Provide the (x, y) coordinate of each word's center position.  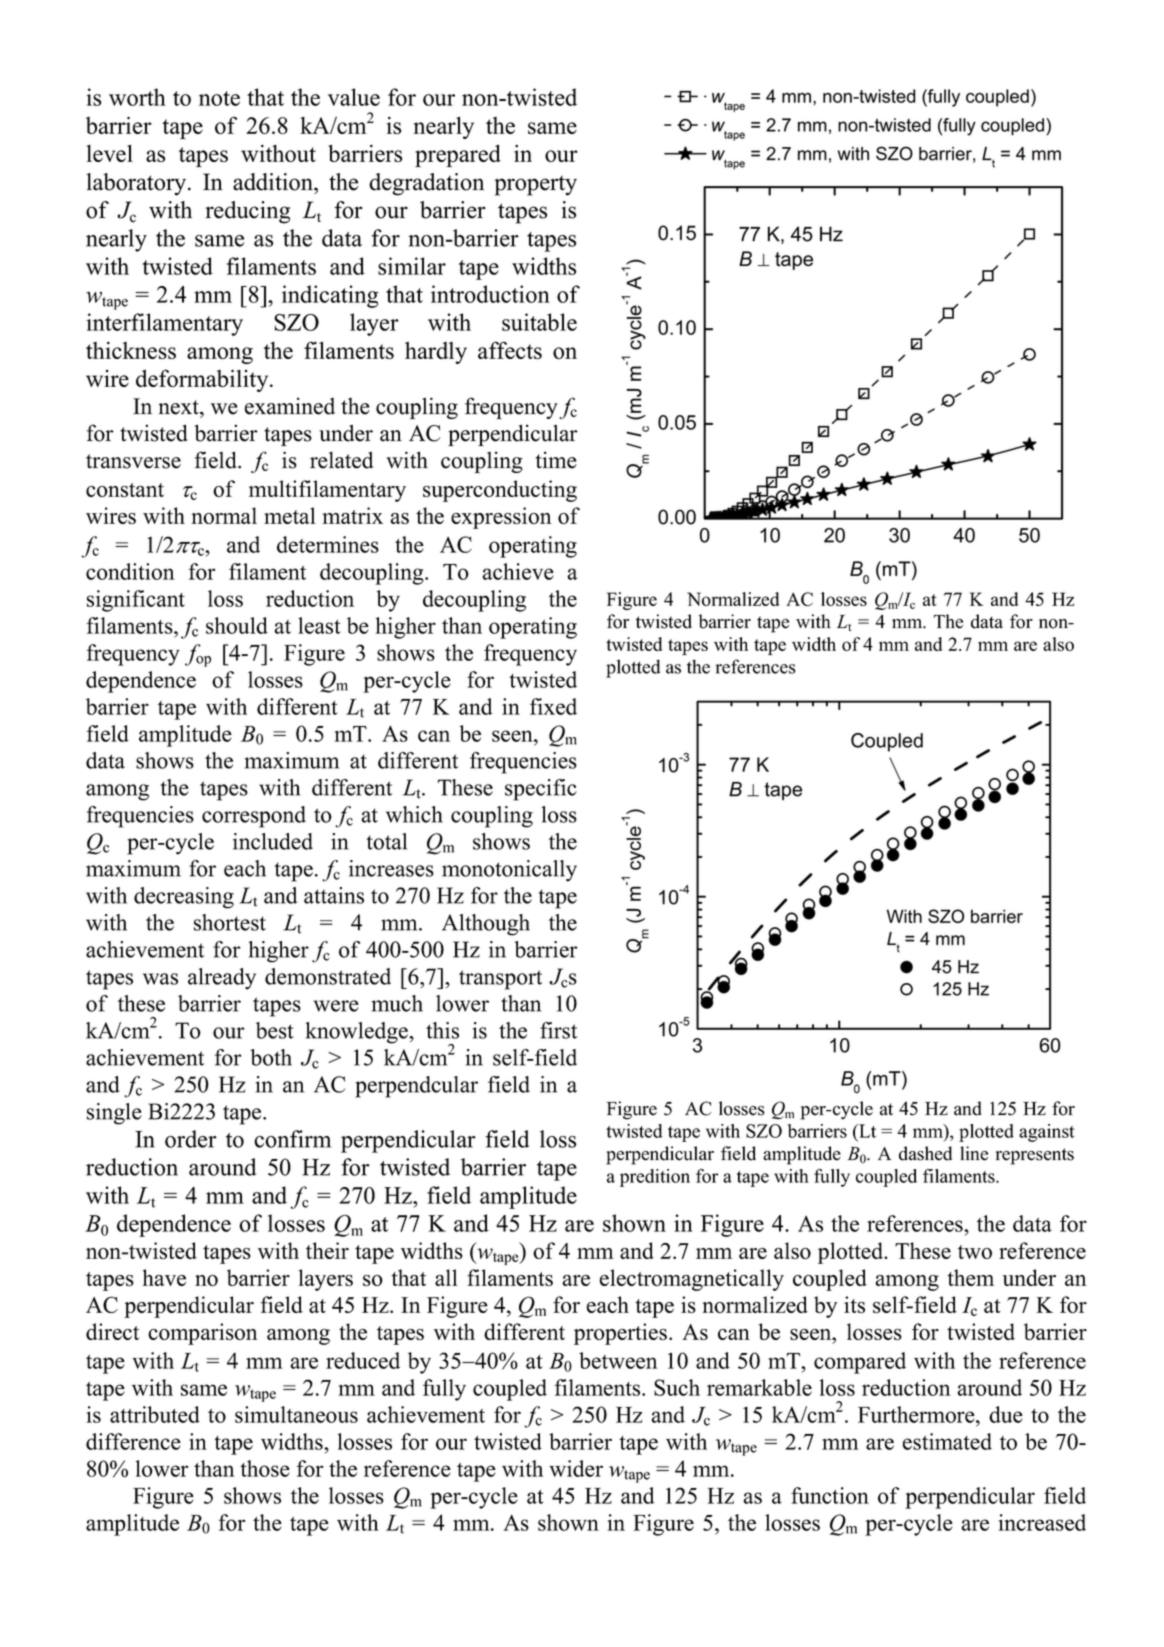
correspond (254, 817)
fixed (553, 706)
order (191, 1139)
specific (541, 790)
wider (576, 1468)
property (535, 186)
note (219, 98)
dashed (925, 1153)
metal (290, 515)
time (556, 460)
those (265, 1468)
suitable (539, 322)
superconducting (500, 491)
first (558, 1030)
